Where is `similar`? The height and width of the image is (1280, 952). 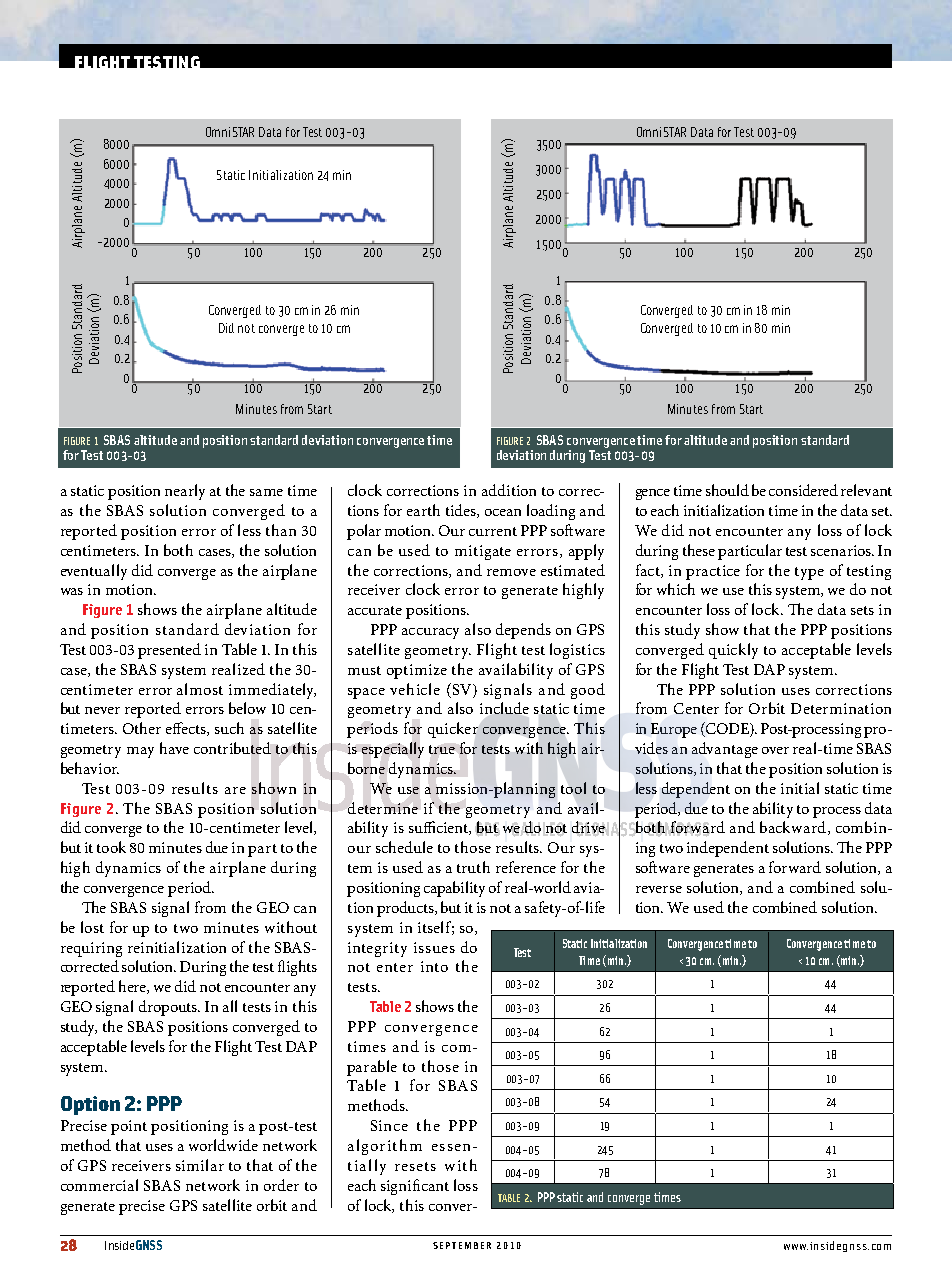 similar is located at coordinates (200, 1165).
